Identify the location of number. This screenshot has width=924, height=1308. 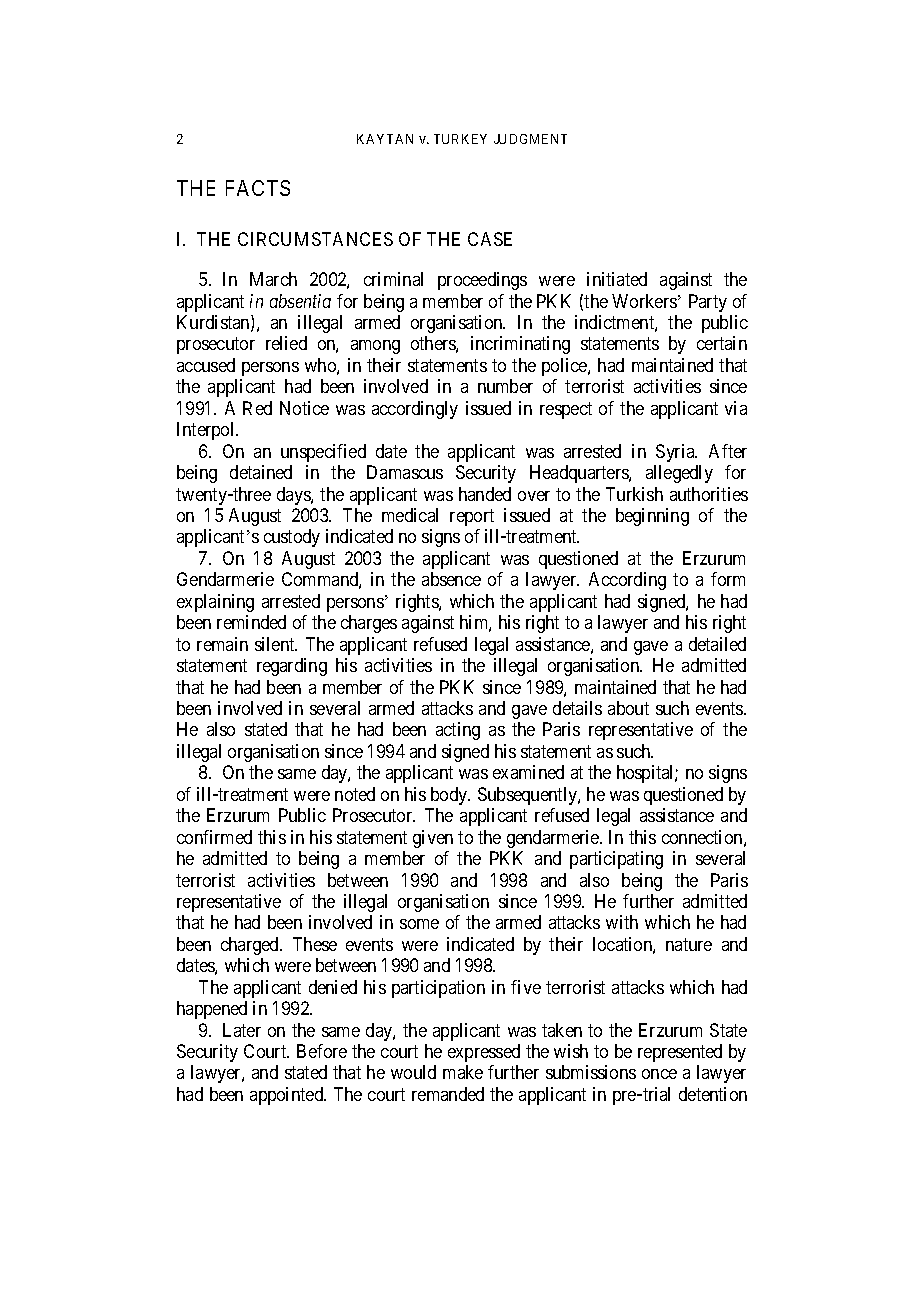
(505, 386).
